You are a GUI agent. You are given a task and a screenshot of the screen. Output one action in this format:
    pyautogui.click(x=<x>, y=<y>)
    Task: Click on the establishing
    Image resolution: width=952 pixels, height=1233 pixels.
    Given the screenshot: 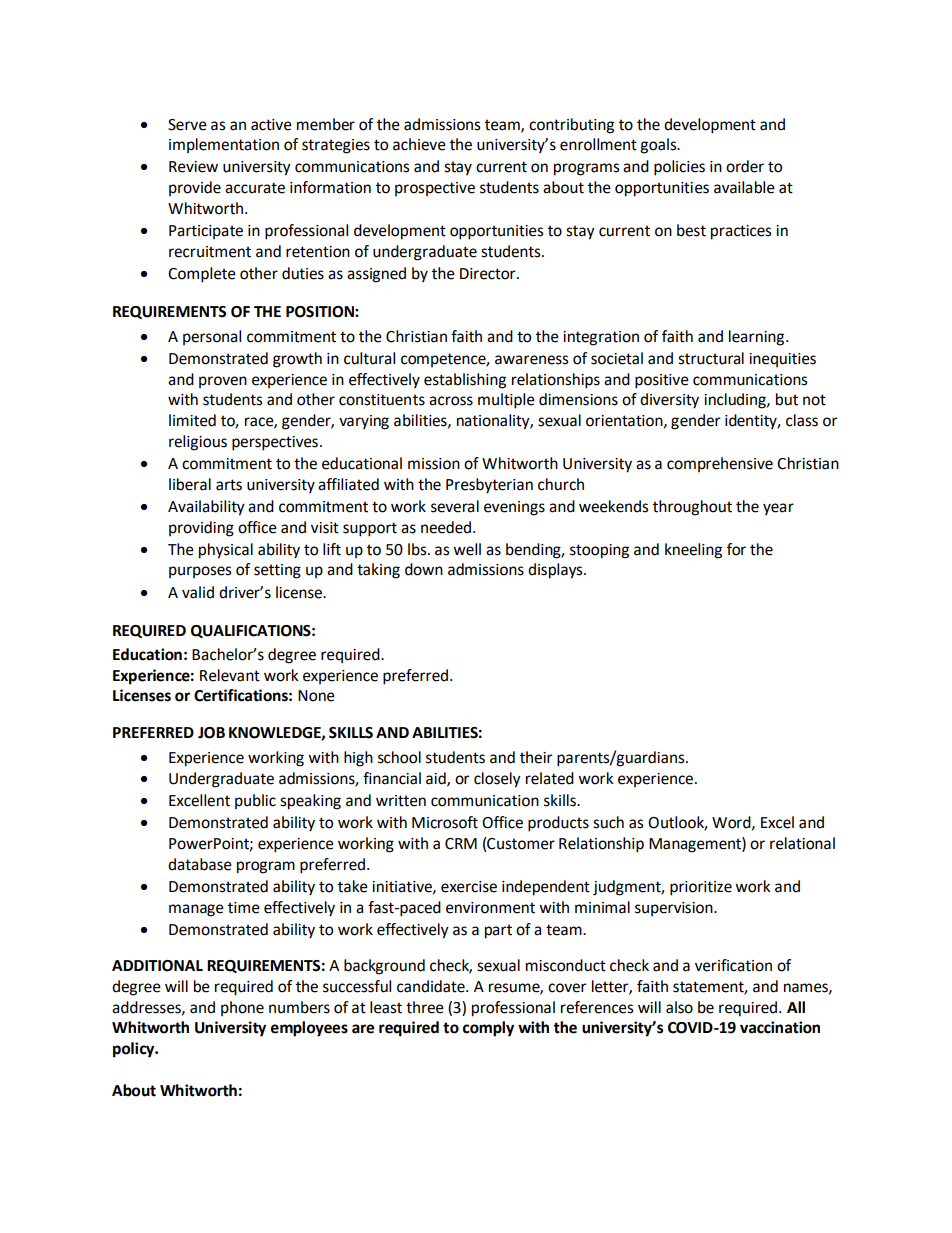 What is the action you would take?
    pyautogui.click(x=465, y=381)
